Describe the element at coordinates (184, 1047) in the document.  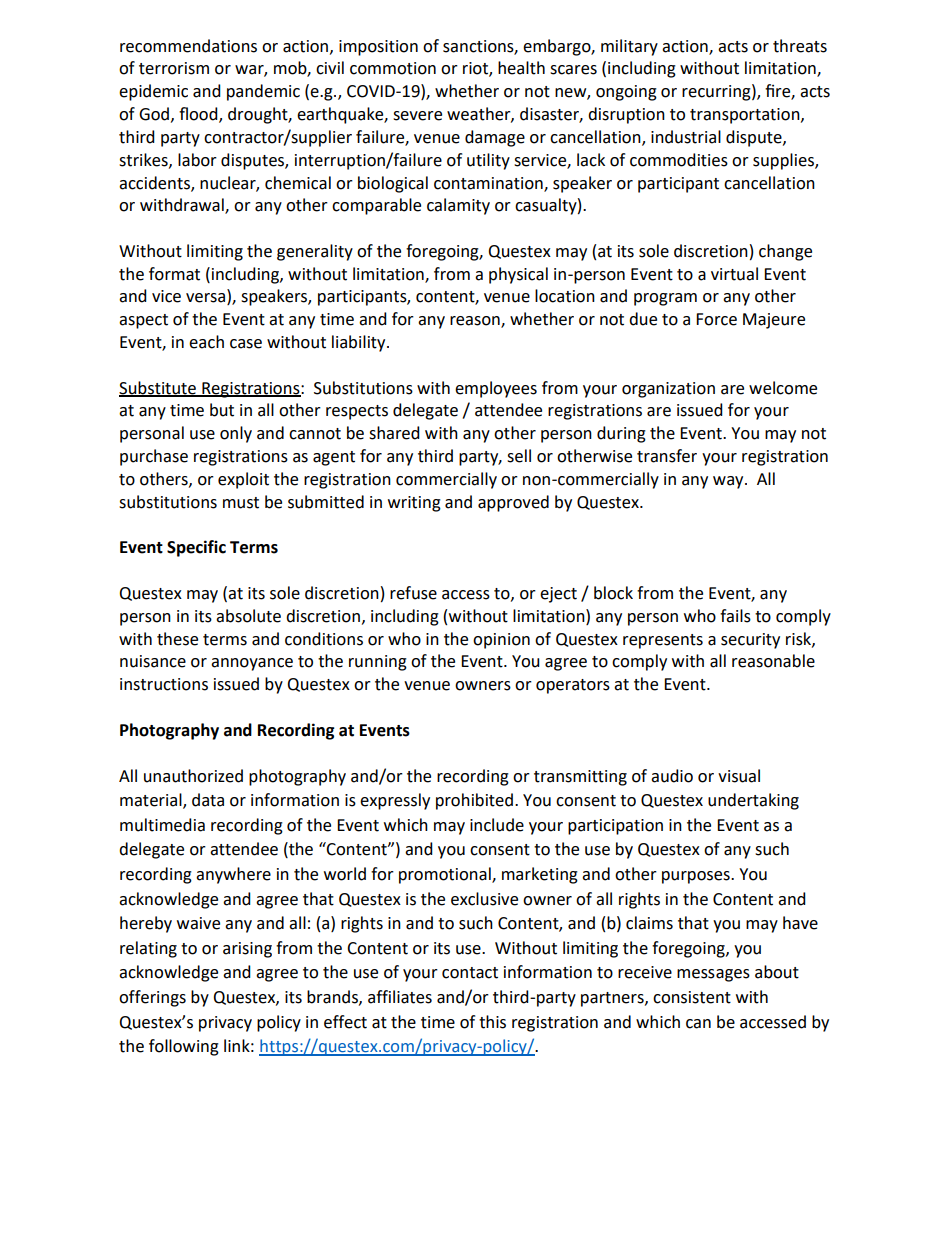
I see `following` at that location.
